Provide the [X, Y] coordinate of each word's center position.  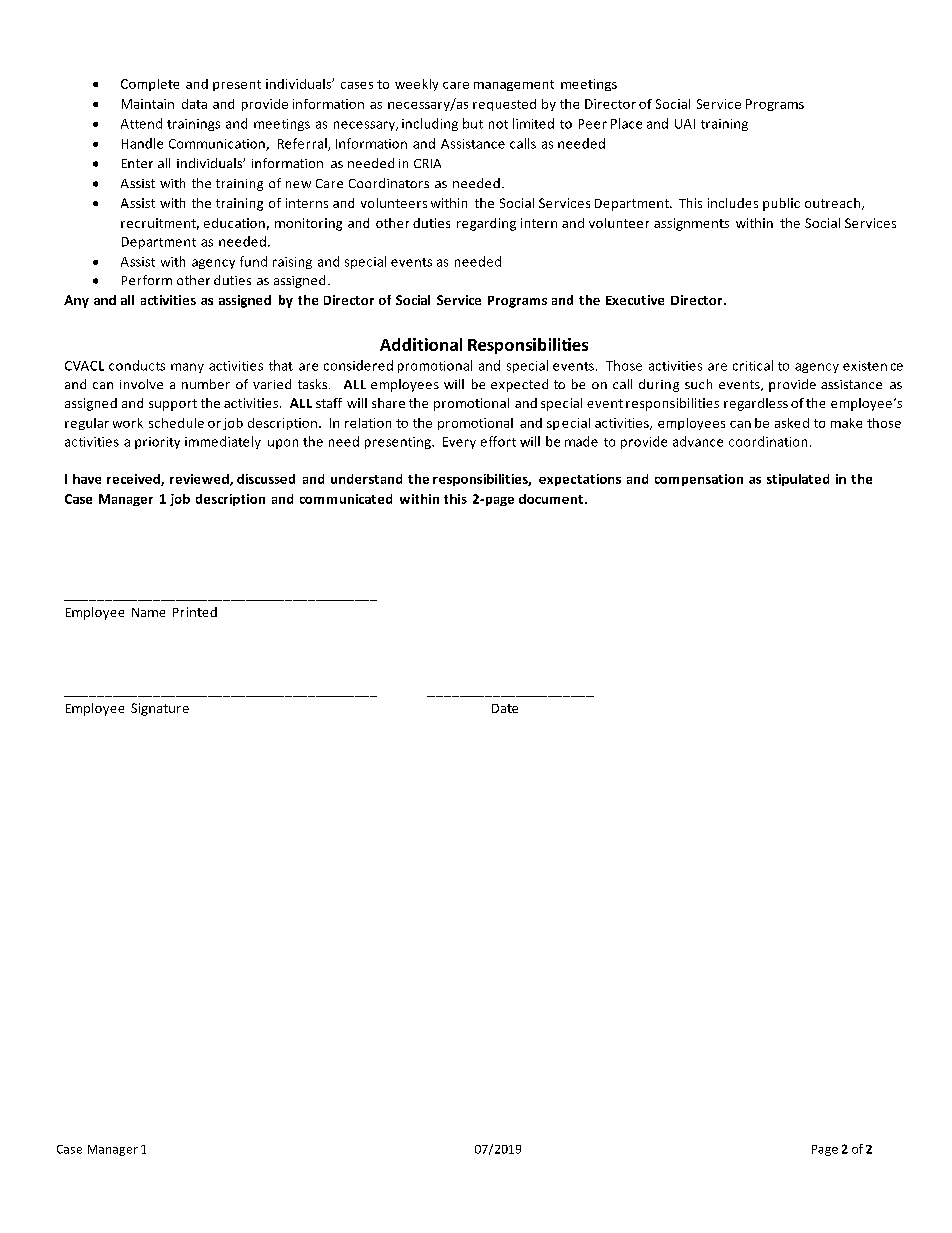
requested [504, 105]
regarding [486, 224]
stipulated [798, 480]
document [551, 499]
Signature [160, 709]
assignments [691, 224]
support [173, 405]
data [194, 104]
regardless [756, 404]
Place [626, 123]
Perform [147, 280]
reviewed [200, 480]
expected [519, 385]
